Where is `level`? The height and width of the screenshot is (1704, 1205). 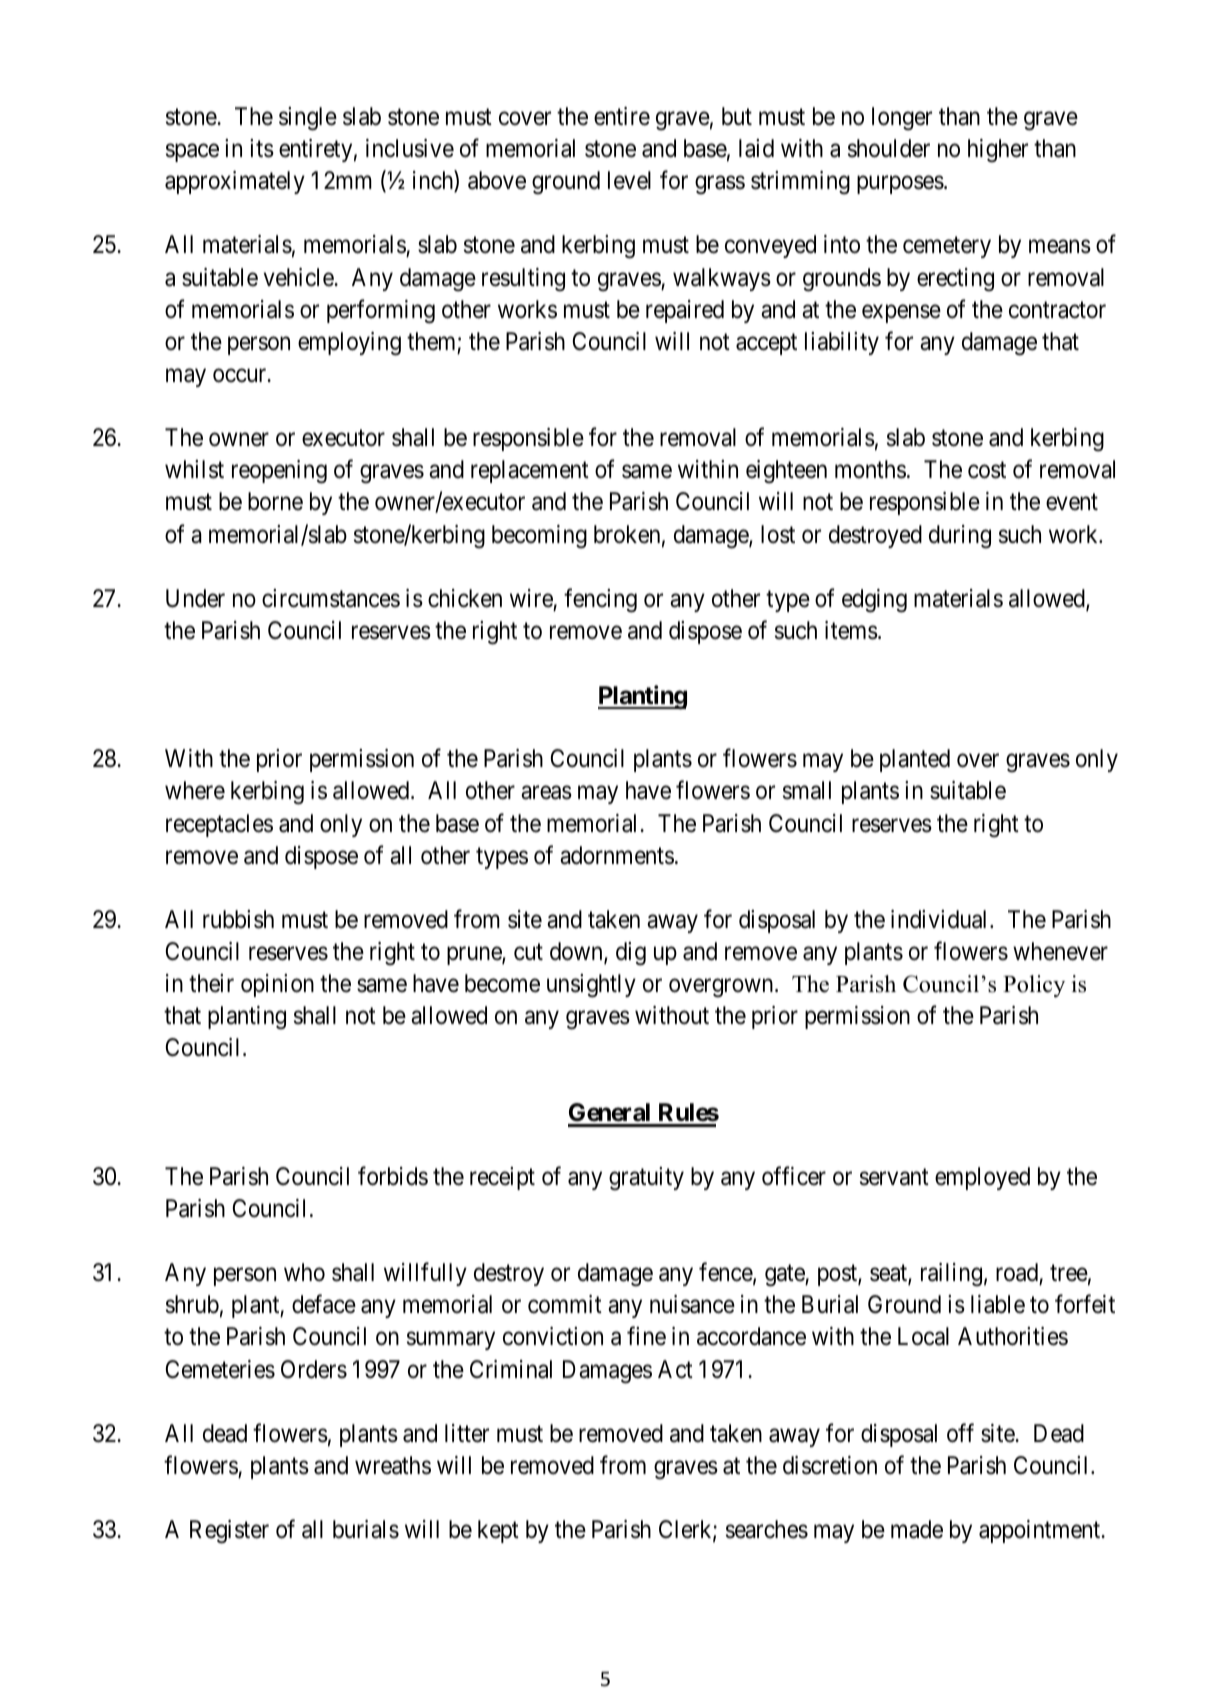 level is located at coordinates (629, 180).
